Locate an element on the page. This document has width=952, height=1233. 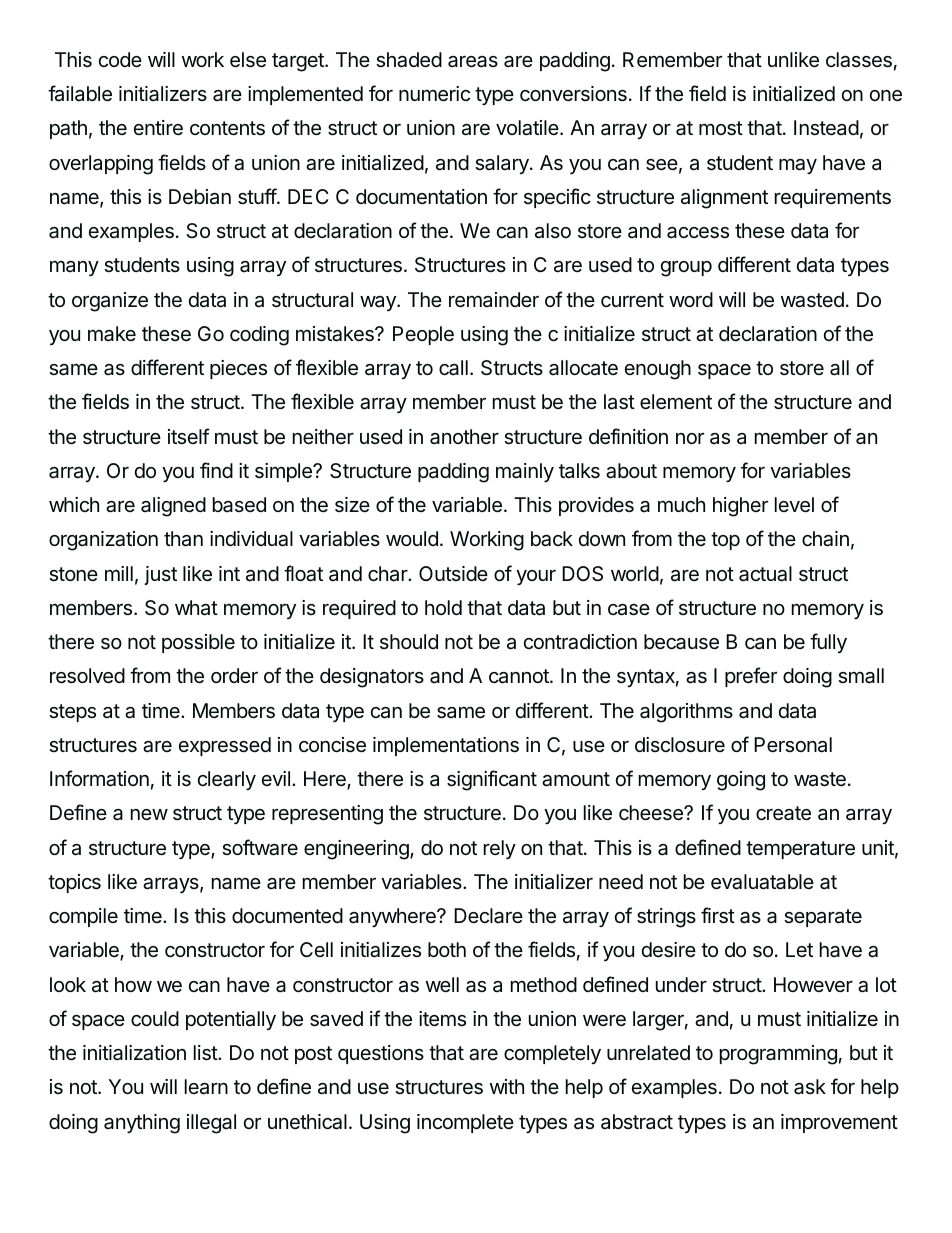
learn is located at coordinates (206, 1087).
